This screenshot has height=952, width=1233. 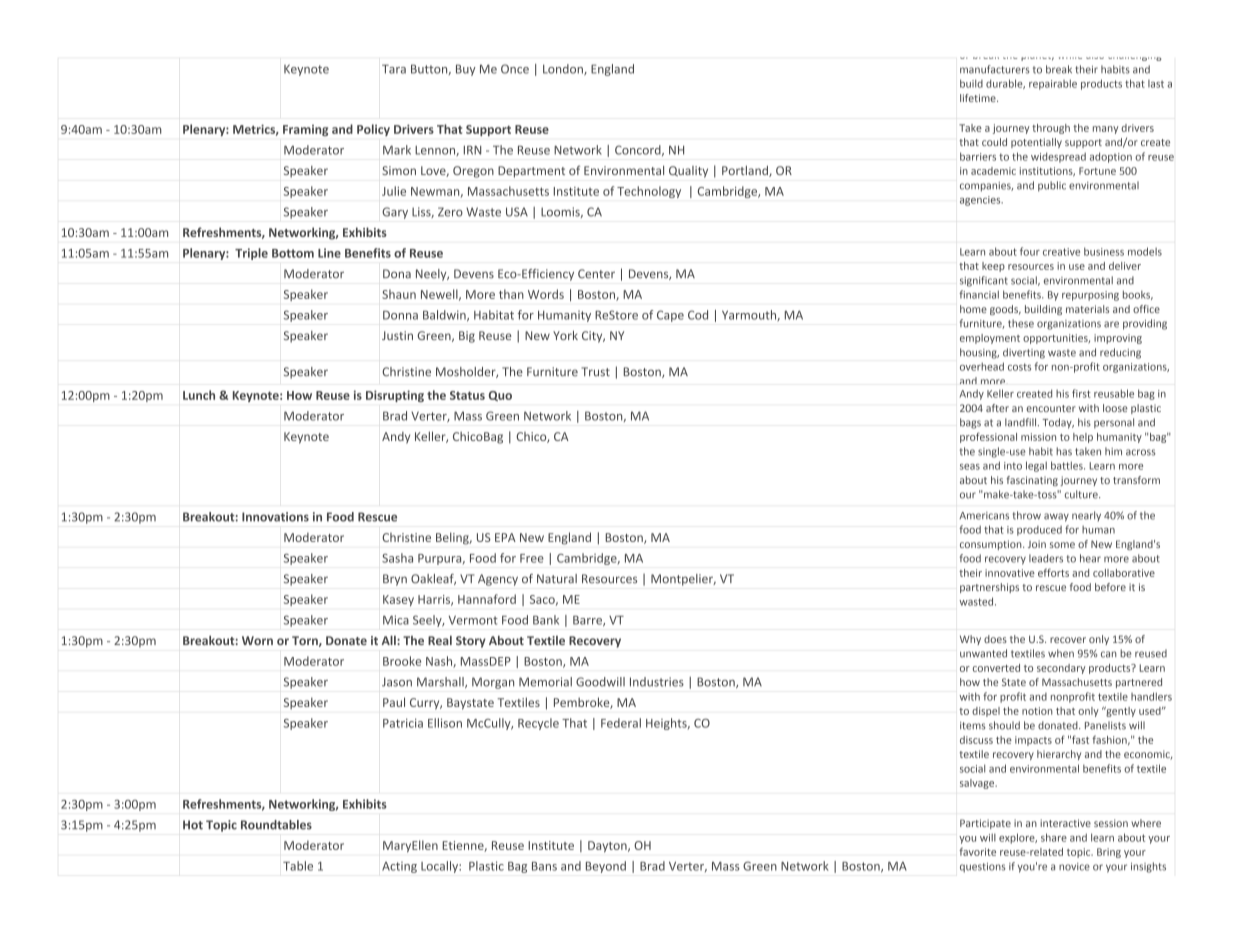 What do you see at coordinates (1053, 84) in the screenshot?
I see `repairable` at bounding box center [1053, 84].
